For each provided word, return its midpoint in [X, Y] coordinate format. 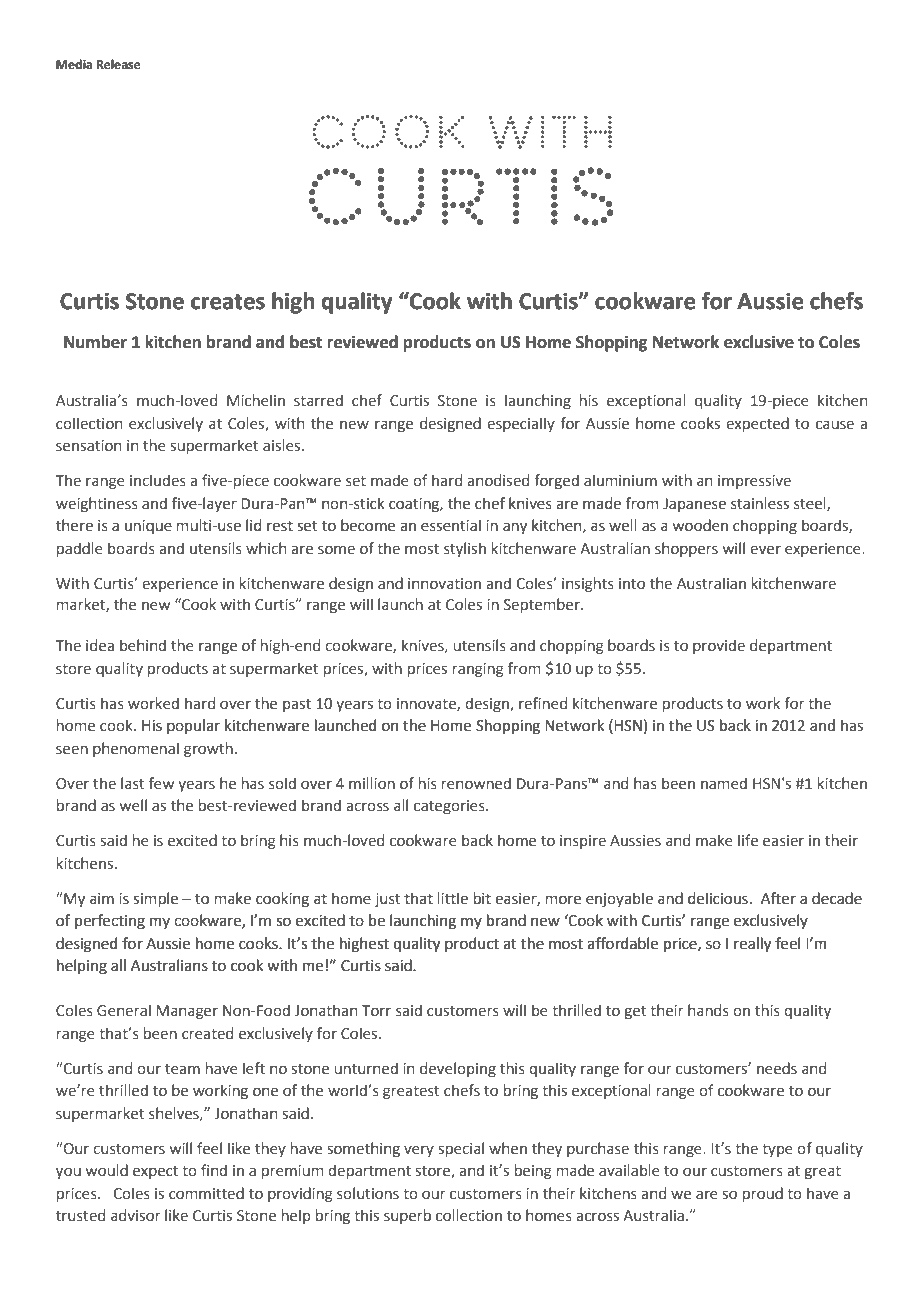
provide [719, 646]
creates [228, 302]
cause [835, 425]
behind [143, 645]
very [419, 1151]
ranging [478, 670]
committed [206, 1193]
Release [119, 64]
